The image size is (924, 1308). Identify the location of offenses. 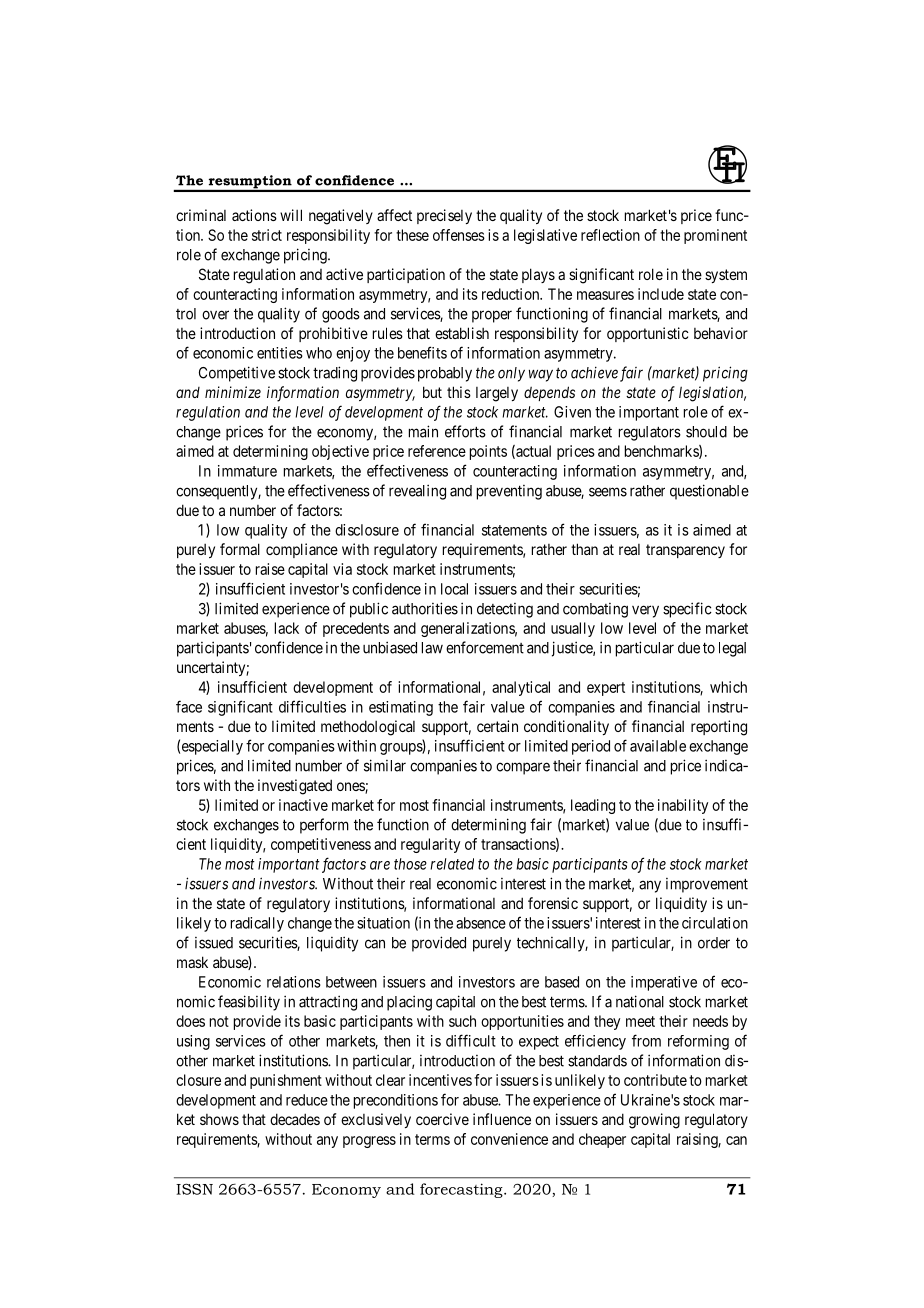
(459, 235).
